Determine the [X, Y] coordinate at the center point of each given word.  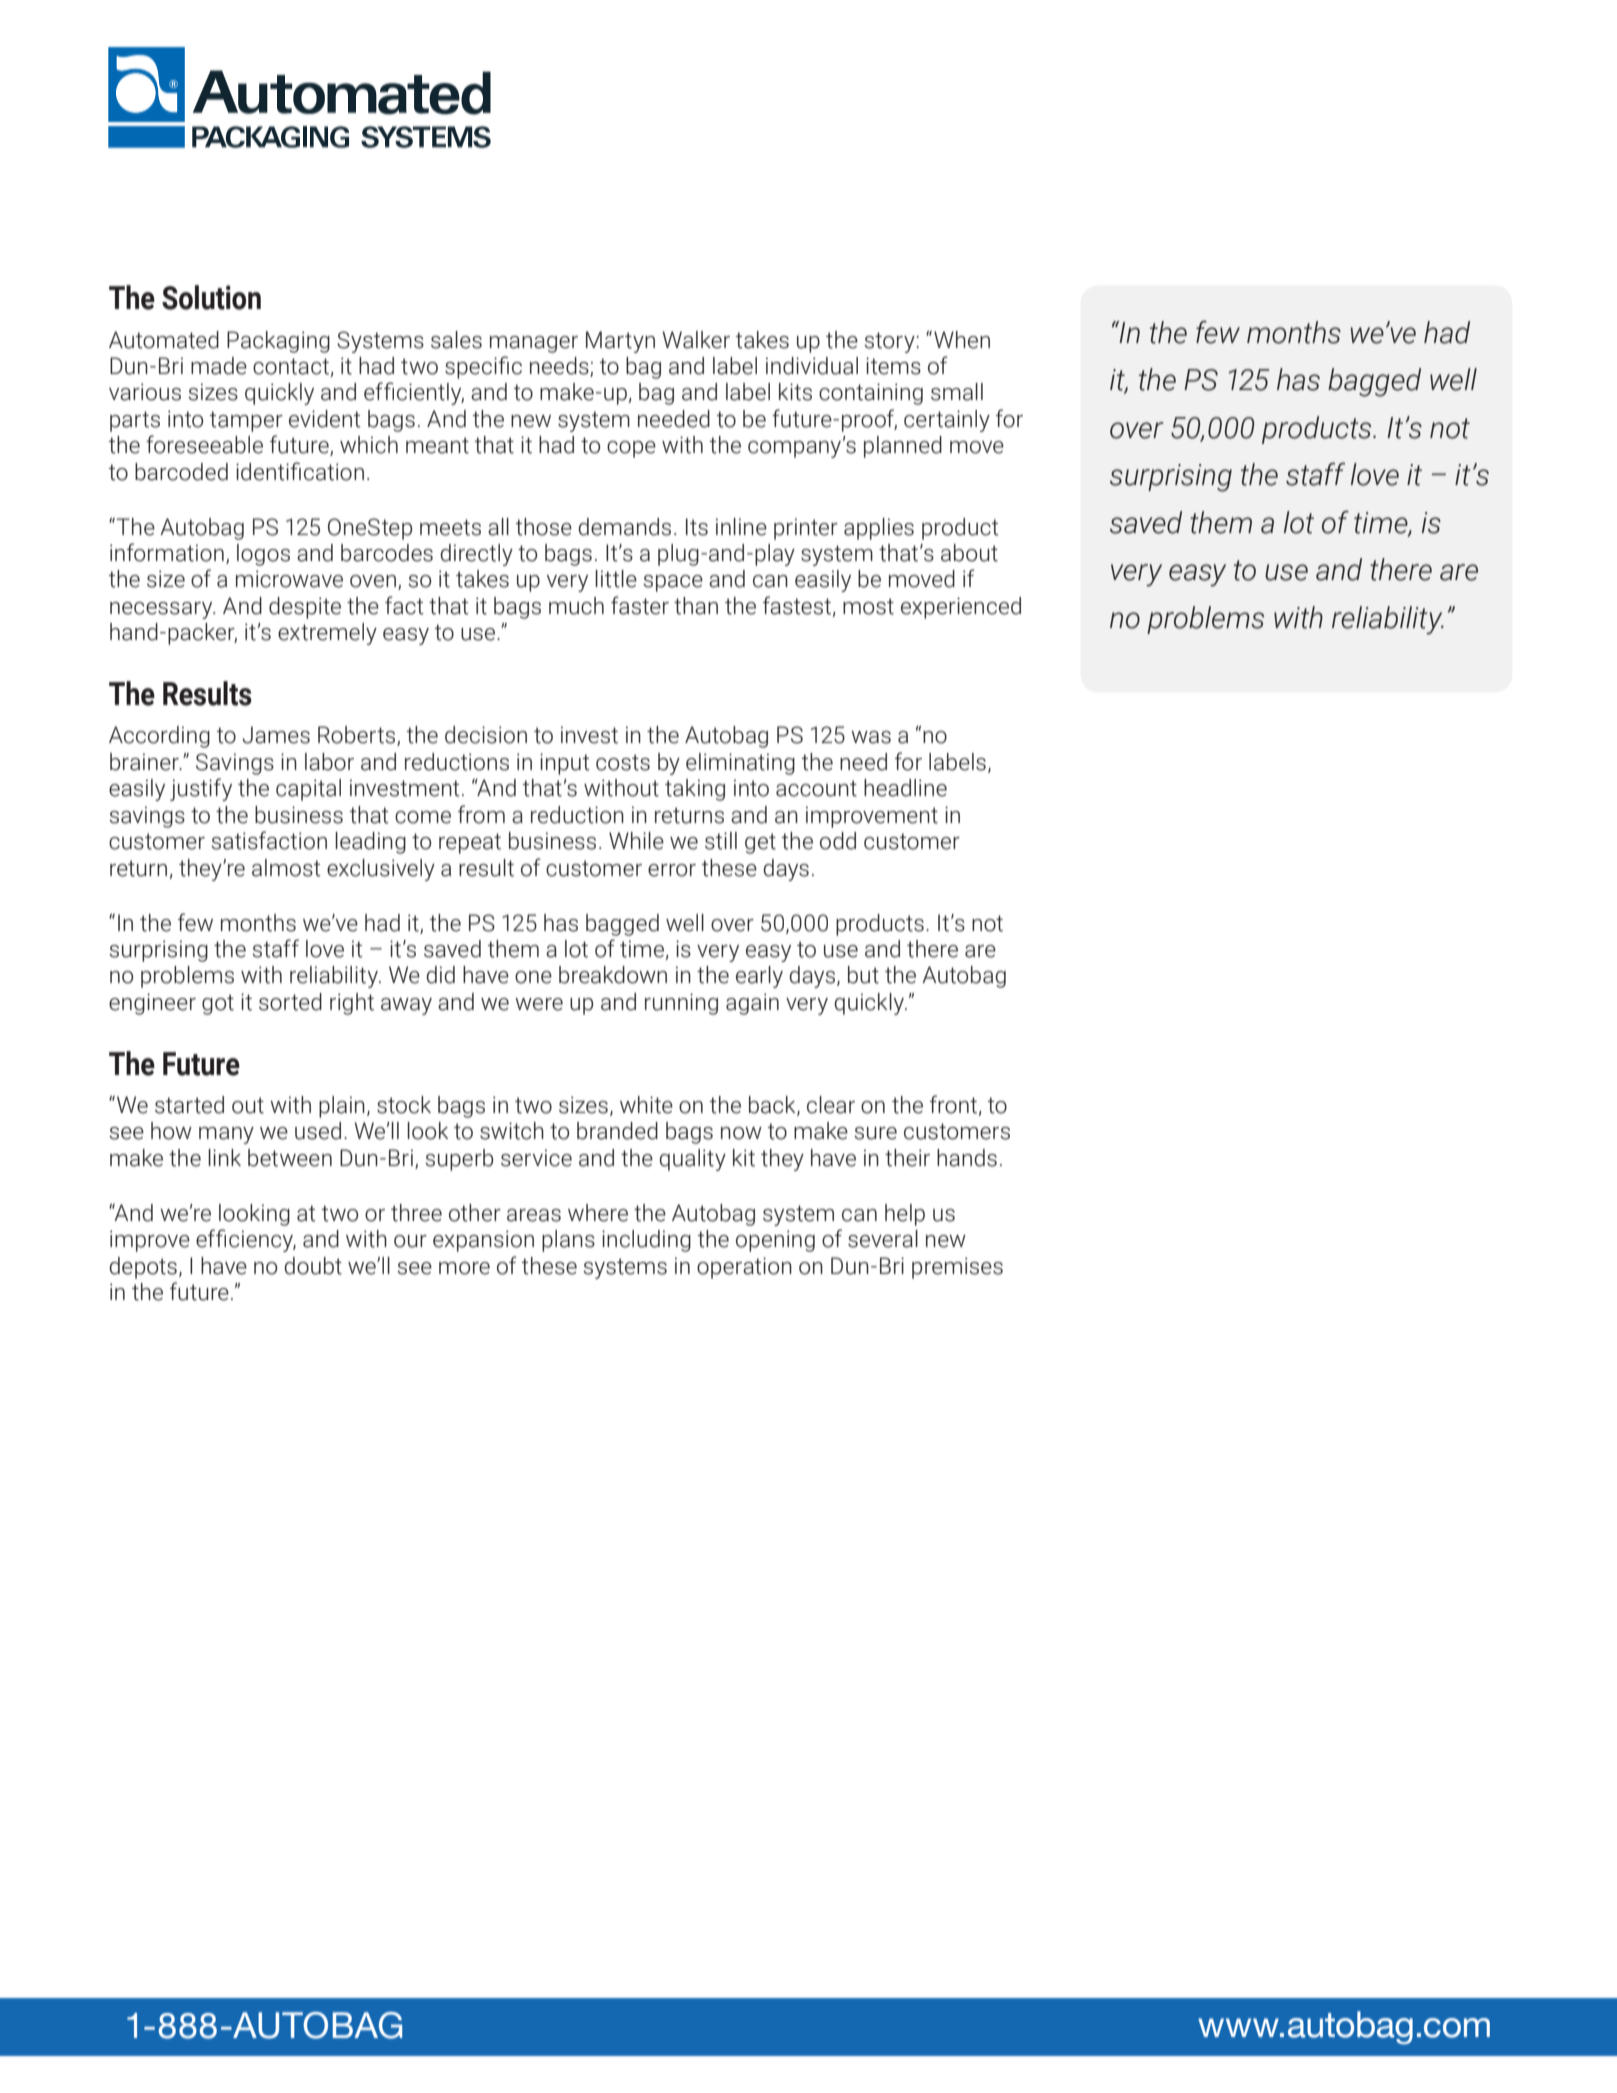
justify [201, 789]
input [565, 764]
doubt [313, 1266]
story [890, 342]
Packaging [278, 342]
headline [905, 788]
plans [568, 1241]
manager [534, 344]
